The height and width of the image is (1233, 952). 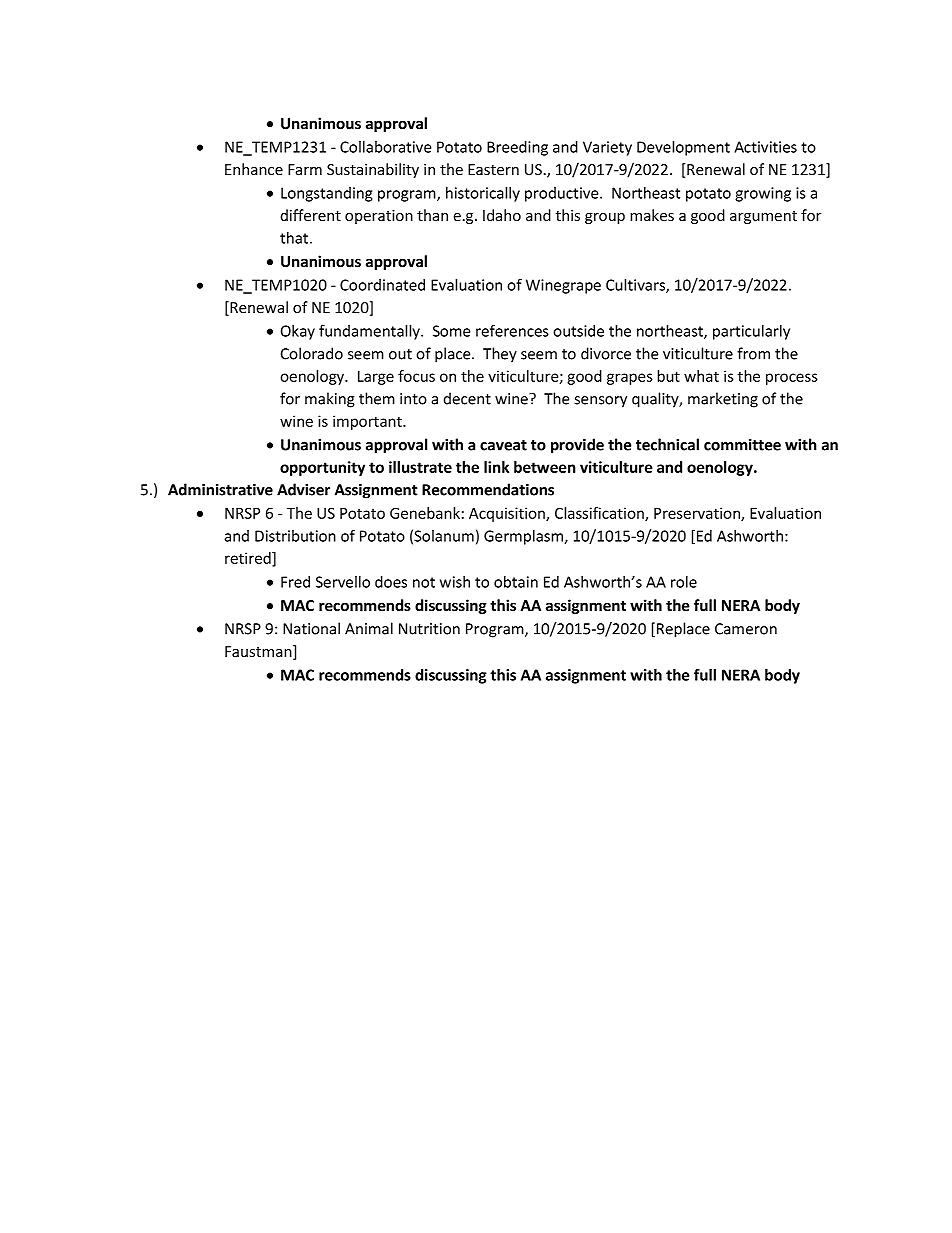 I want to click on Development, so click(x=683, y=148).
